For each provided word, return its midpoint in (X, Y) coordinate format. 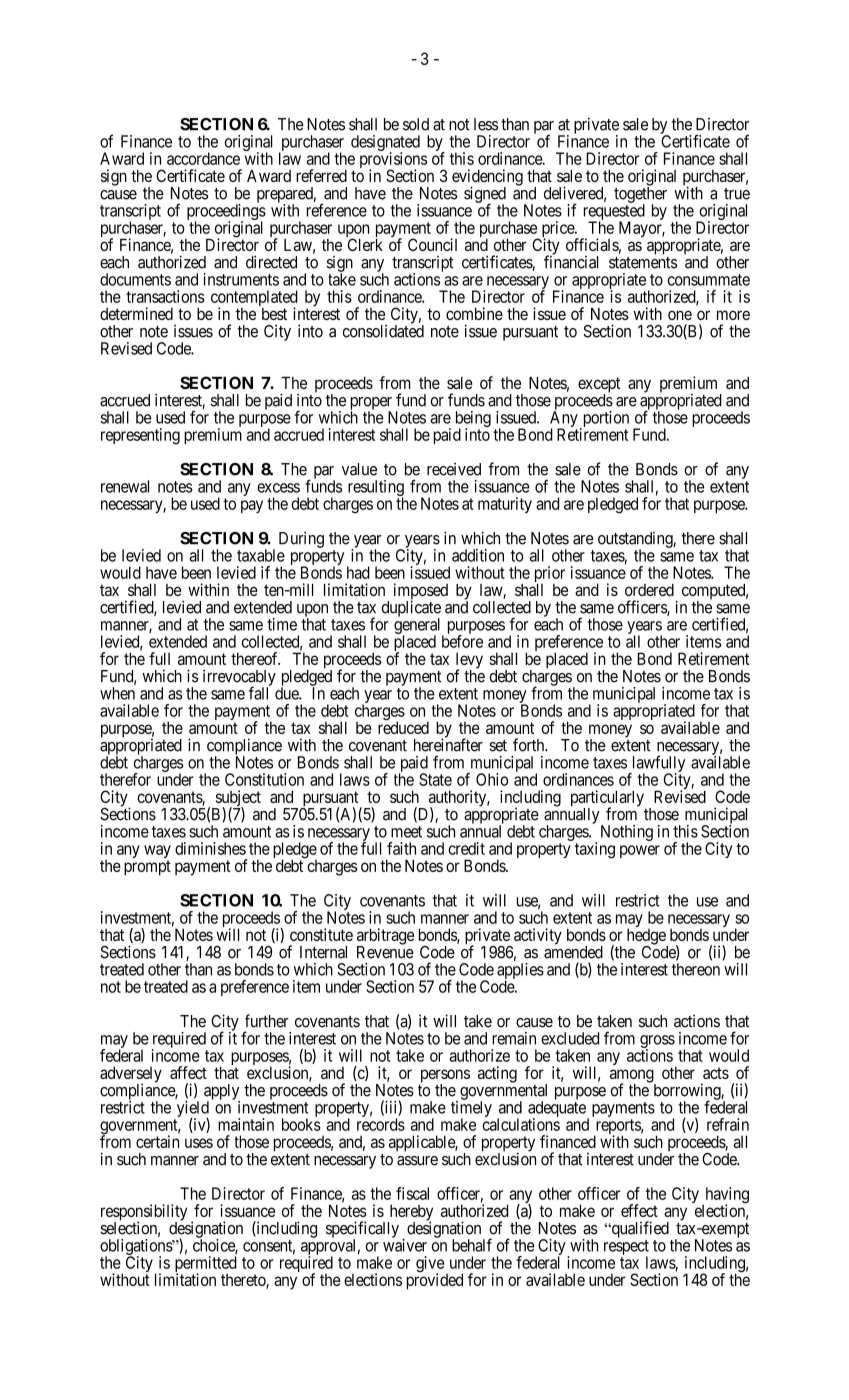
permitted (206, 1265)
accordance (203, 158)
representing (140, 436)
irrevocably (239, 678)
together (640, 195)
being (473, 420)
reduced (403, 727)
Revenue (385, 952)
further (267, 1021)
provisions (393, 161)
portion (604, 420)
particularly (607, 799)
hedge (647, 937)
